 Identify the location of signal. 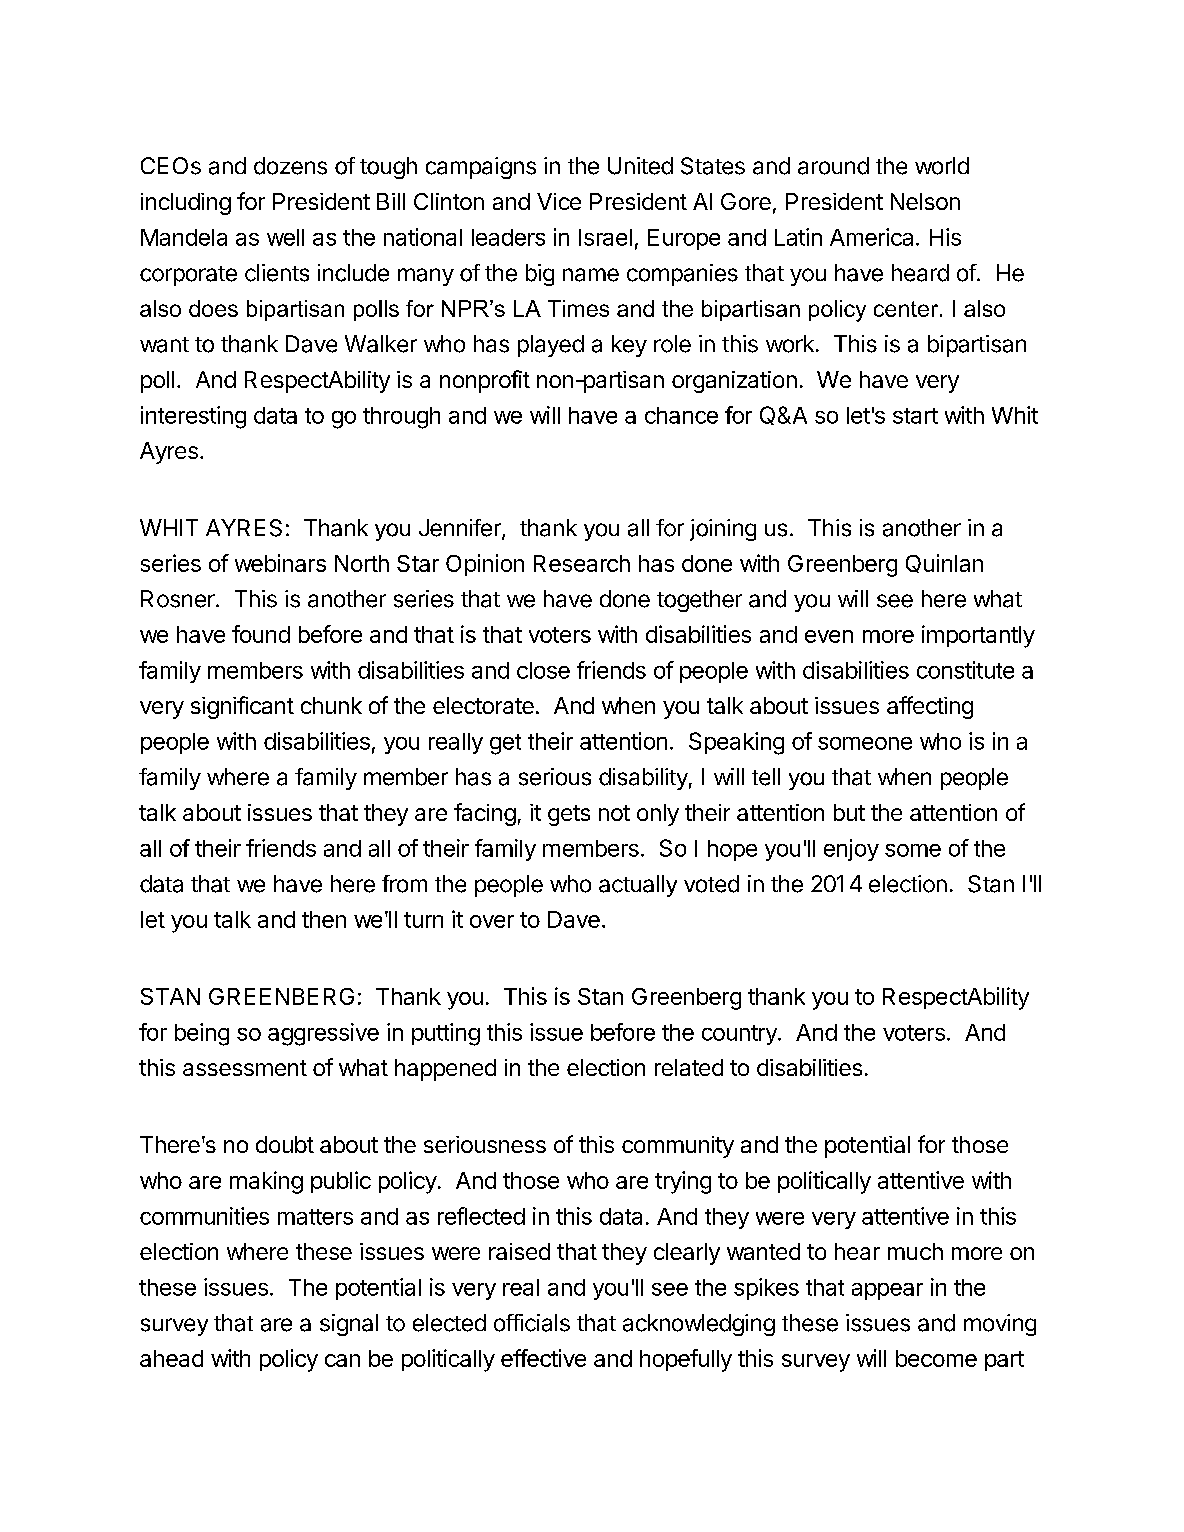
(349, 1325).
